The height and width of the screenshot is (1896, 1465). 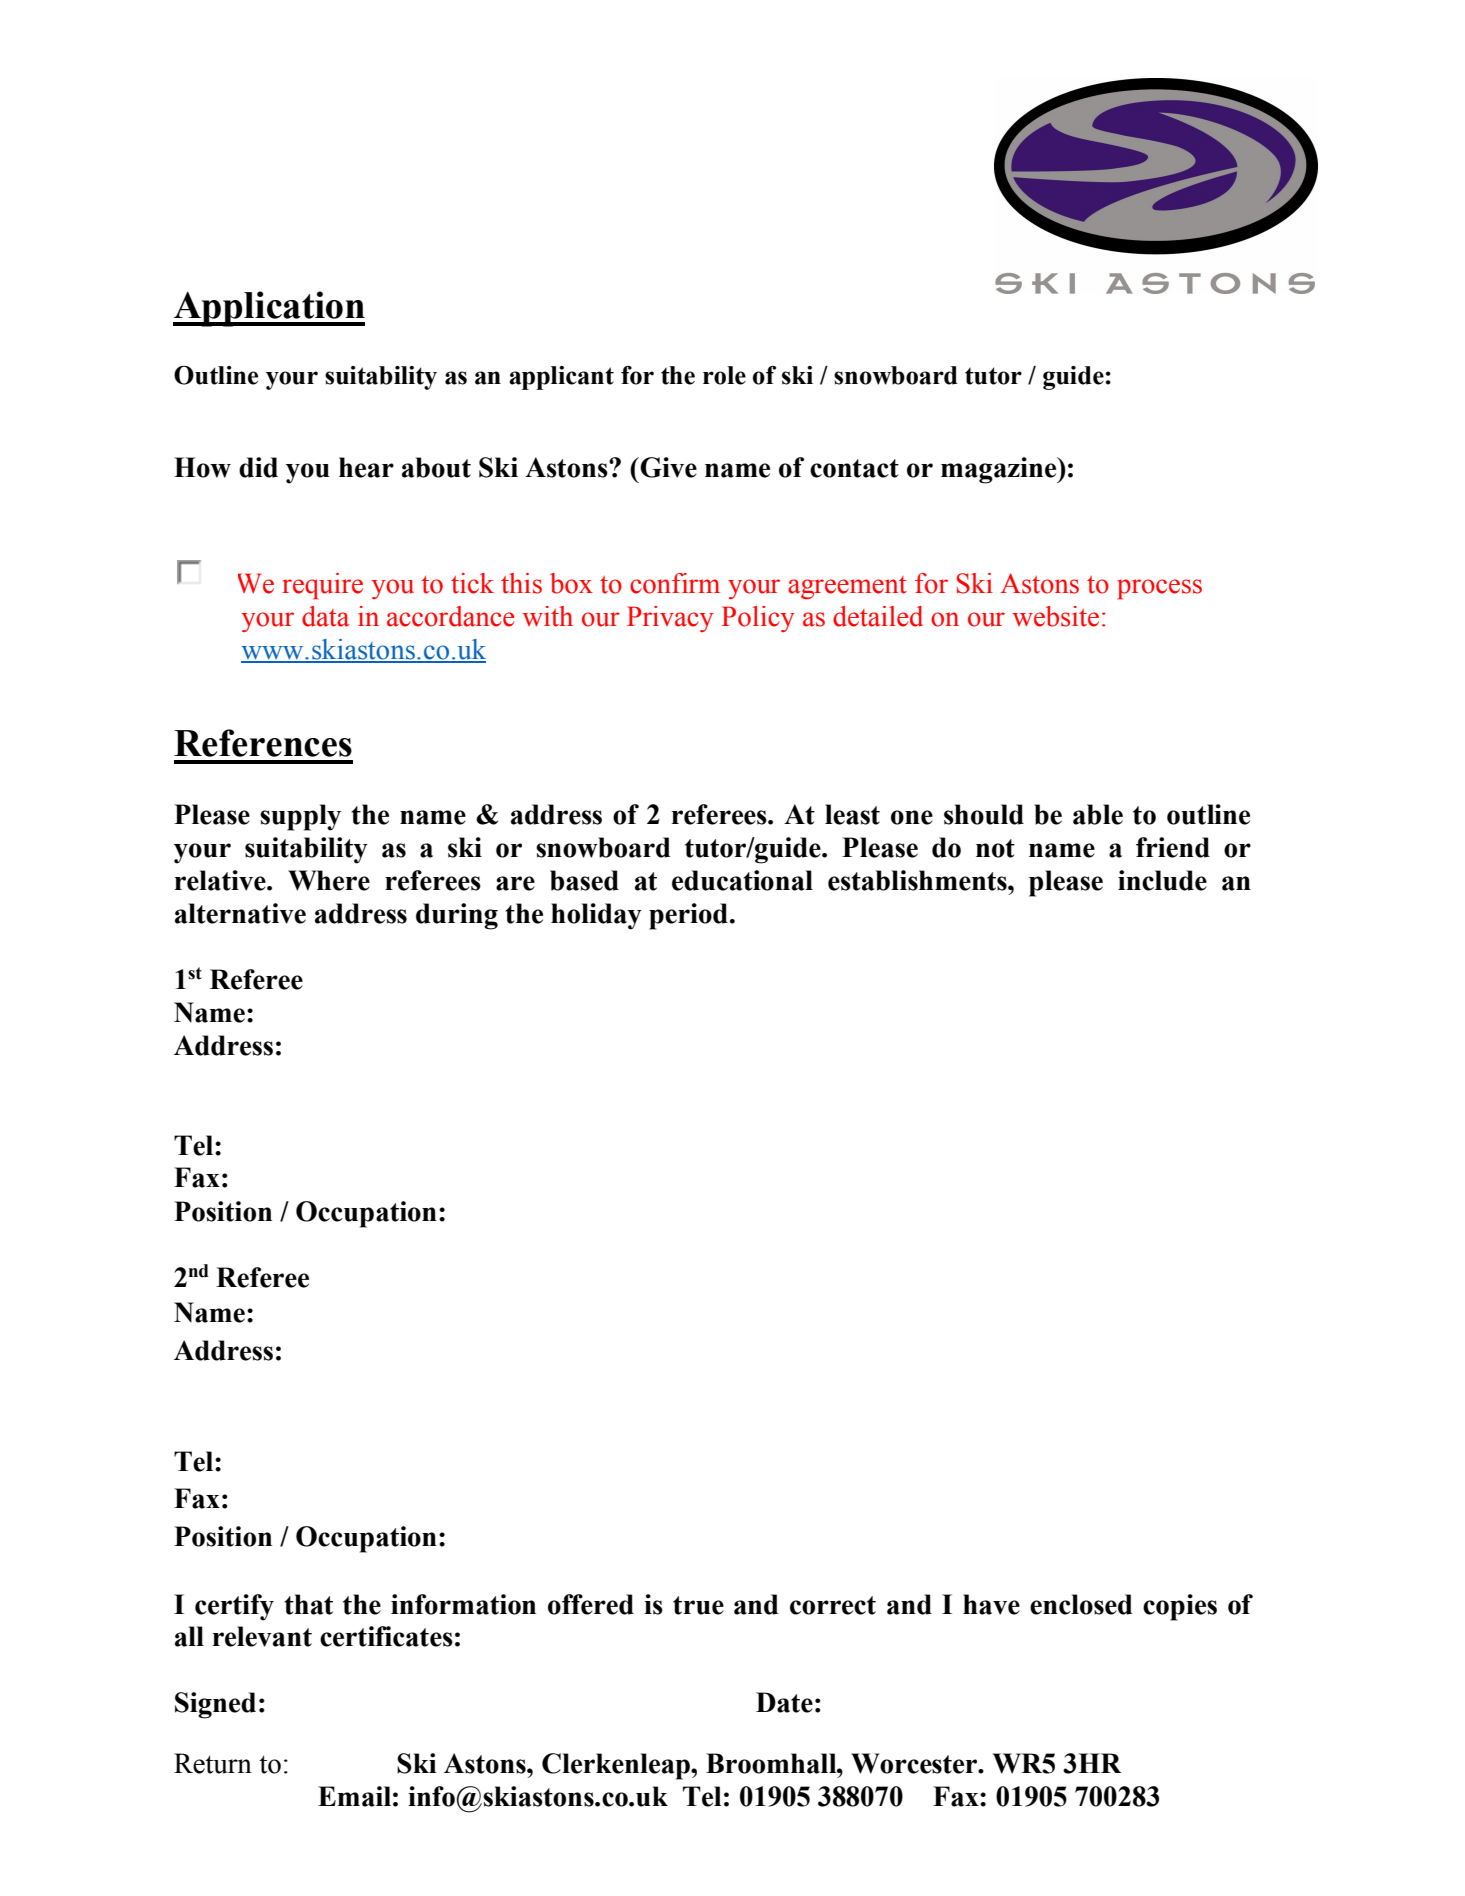 I want to click on role, so click(x=724, y=375).
